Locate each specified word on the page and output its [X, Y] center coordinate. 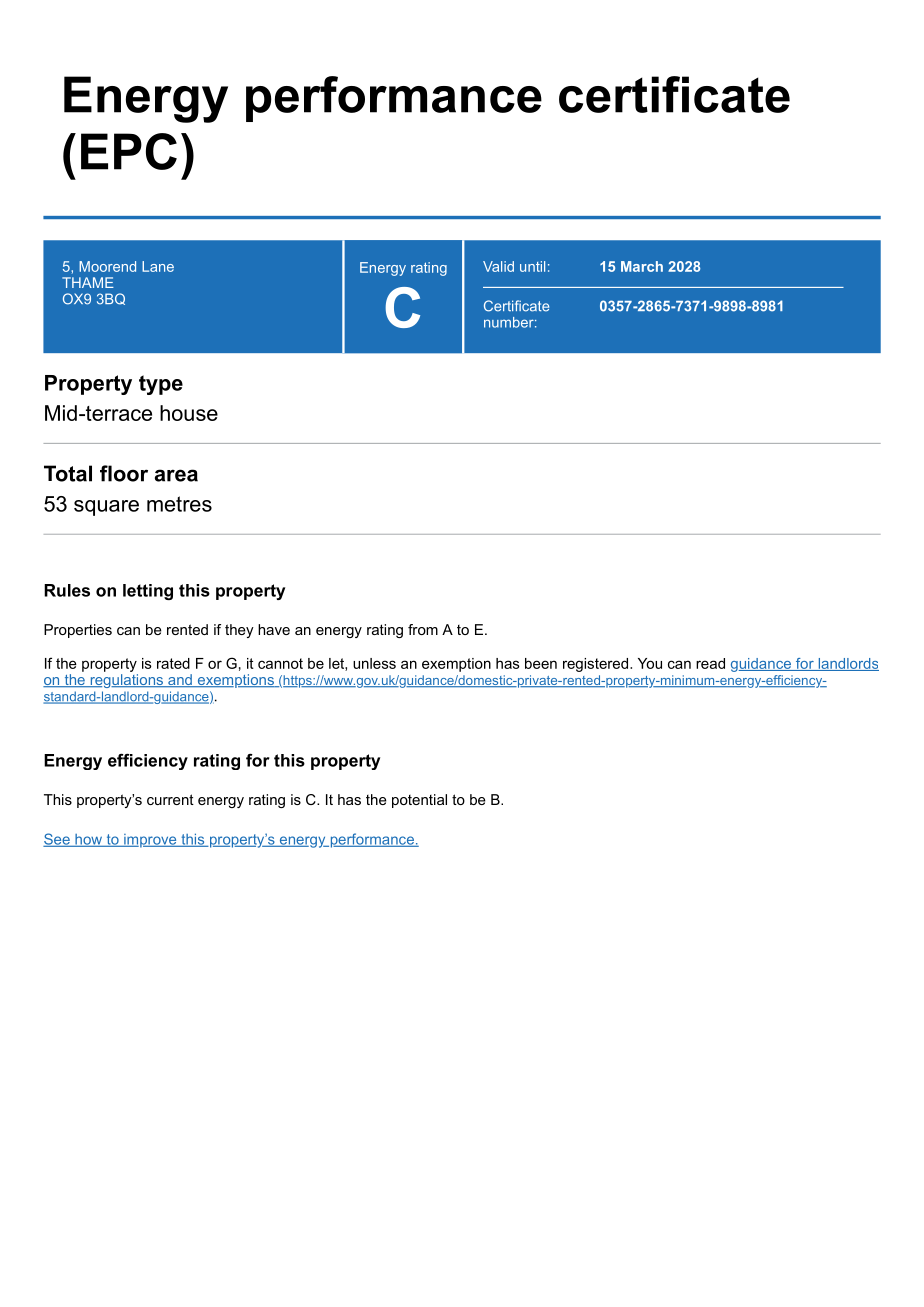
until [532, 266]
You [650, 663]
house [189, 413]
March [642, 266]
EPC [129, 151]
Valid [498, 266]
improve [150, 841]
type [161, 385]
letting [148, 592]
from [423, 629]
